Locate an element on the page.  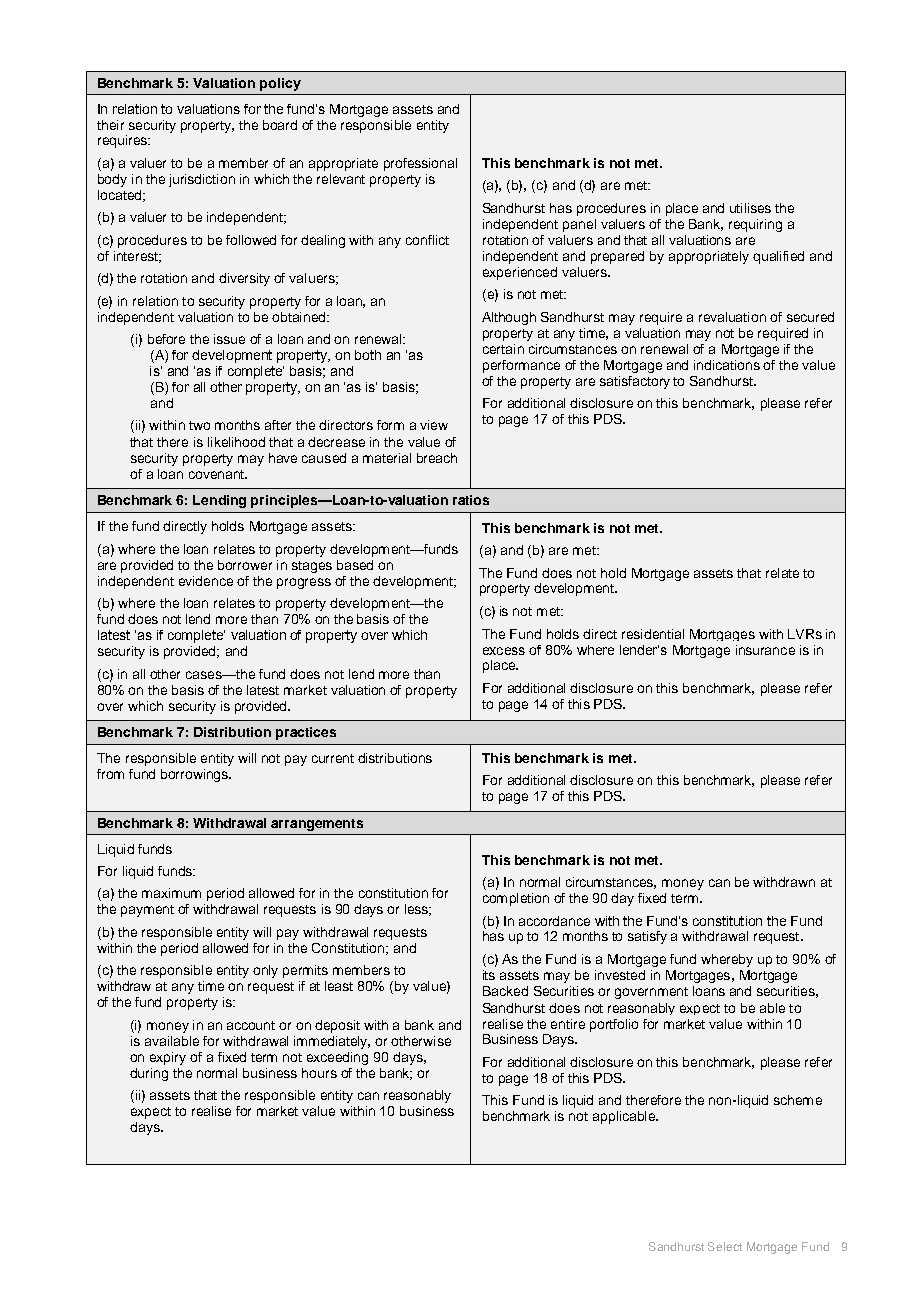
indications is located at coordinates (727, 365).
